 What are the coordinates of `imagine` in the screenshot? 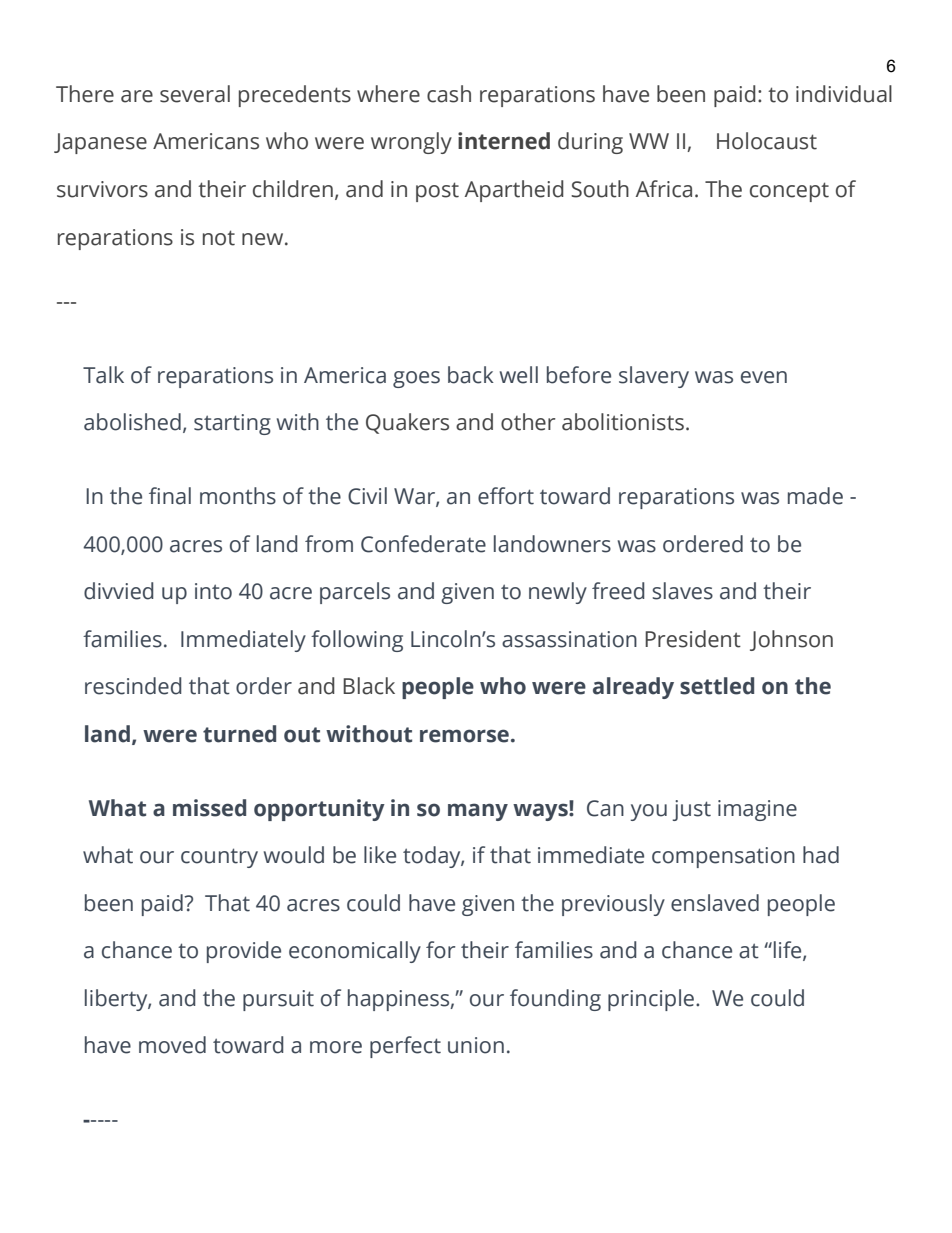 It's located at (757, 810).
